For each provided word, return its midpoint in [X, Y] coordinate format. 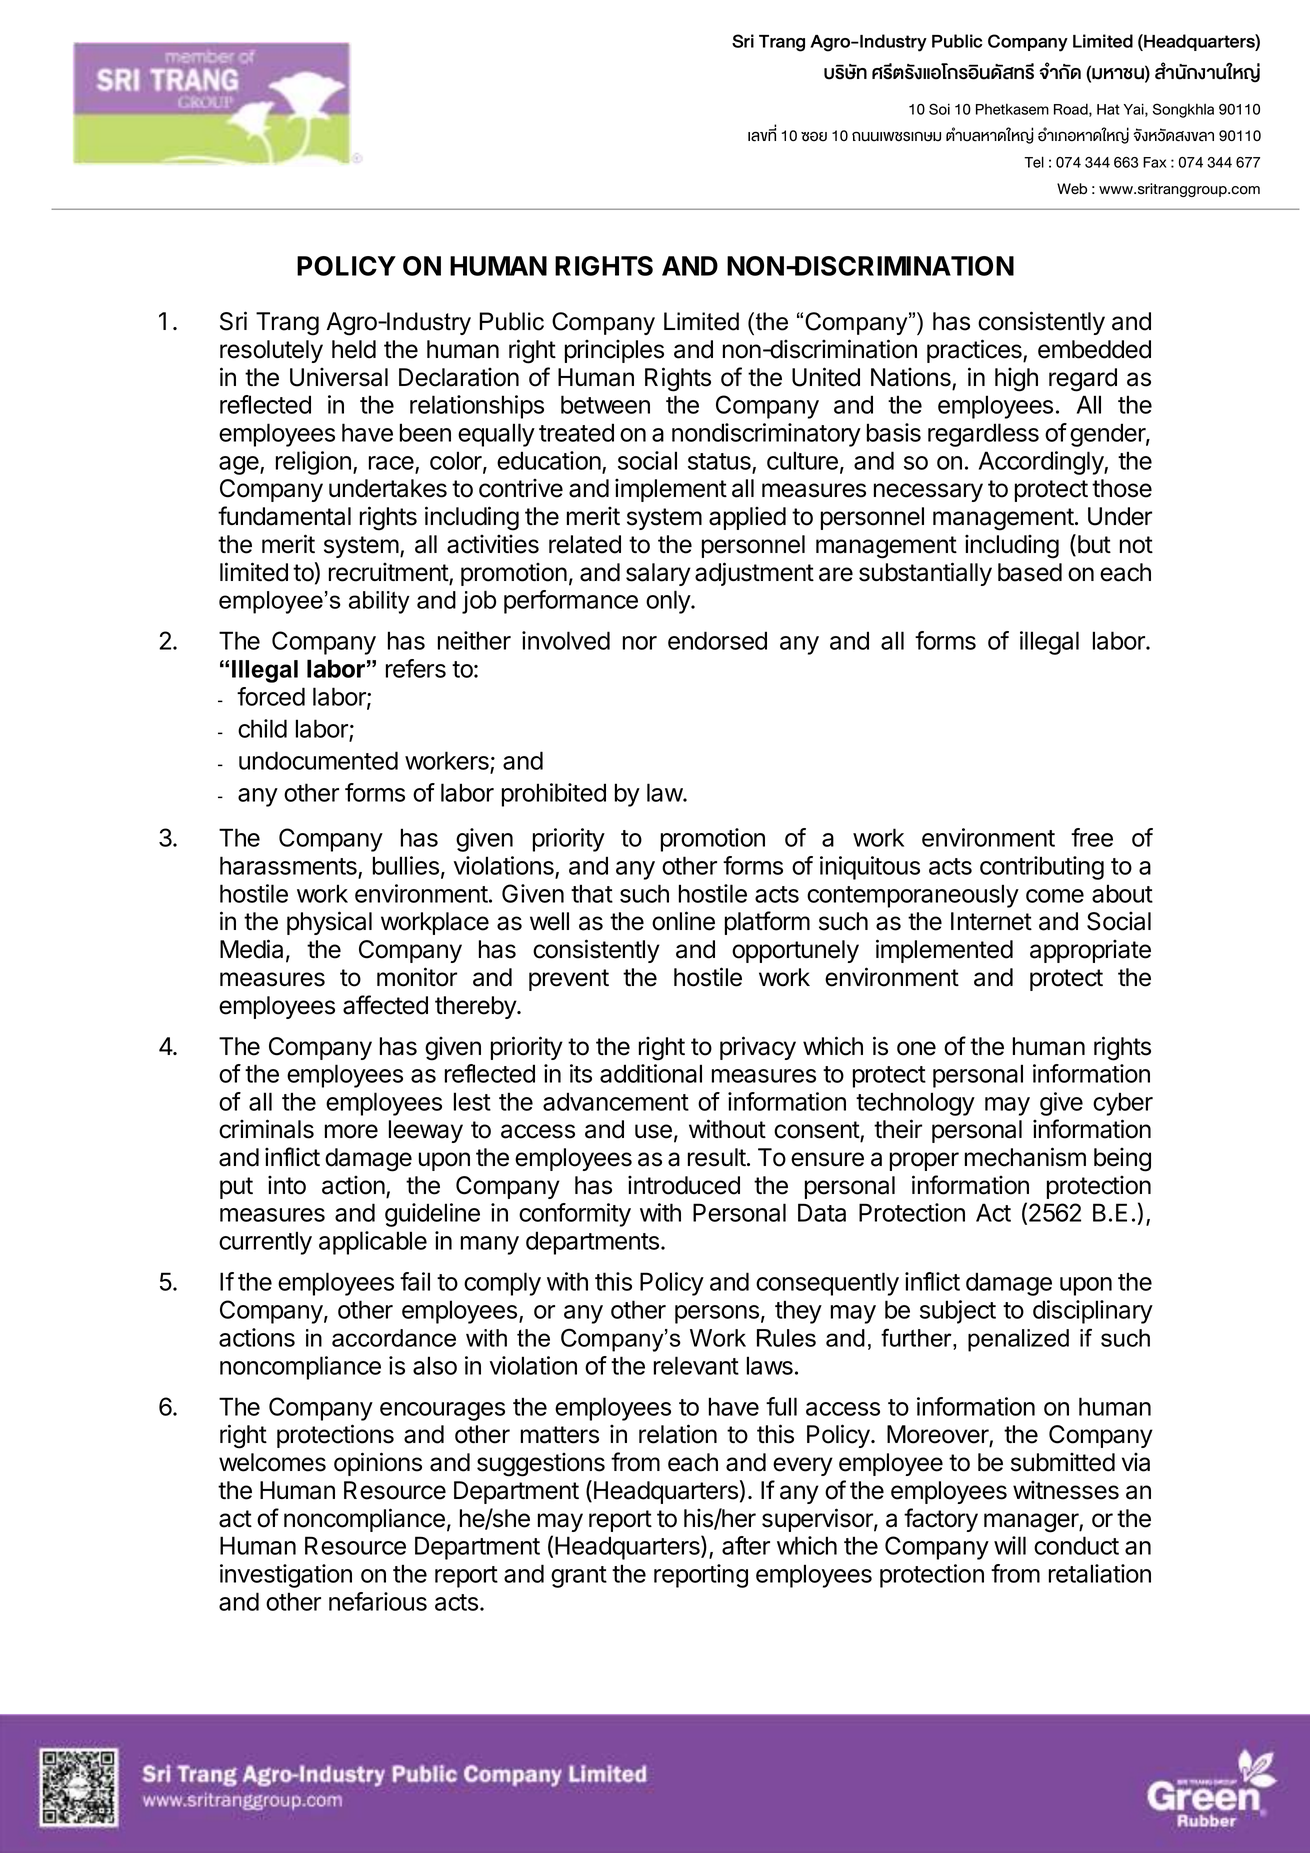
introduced [684, 1185]
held [354, 349]
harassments [289, 867]
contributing [1042, 868]
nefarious [378, 1601]
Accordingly [1042, 463]
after [746, 1545]
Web [1072, 189]
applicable [373, 1243]
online [683, 921]
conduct [1076, 1545]
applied [747, 518]
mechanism [1025, 1157]
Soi [939, 109]
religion [313, 463]
